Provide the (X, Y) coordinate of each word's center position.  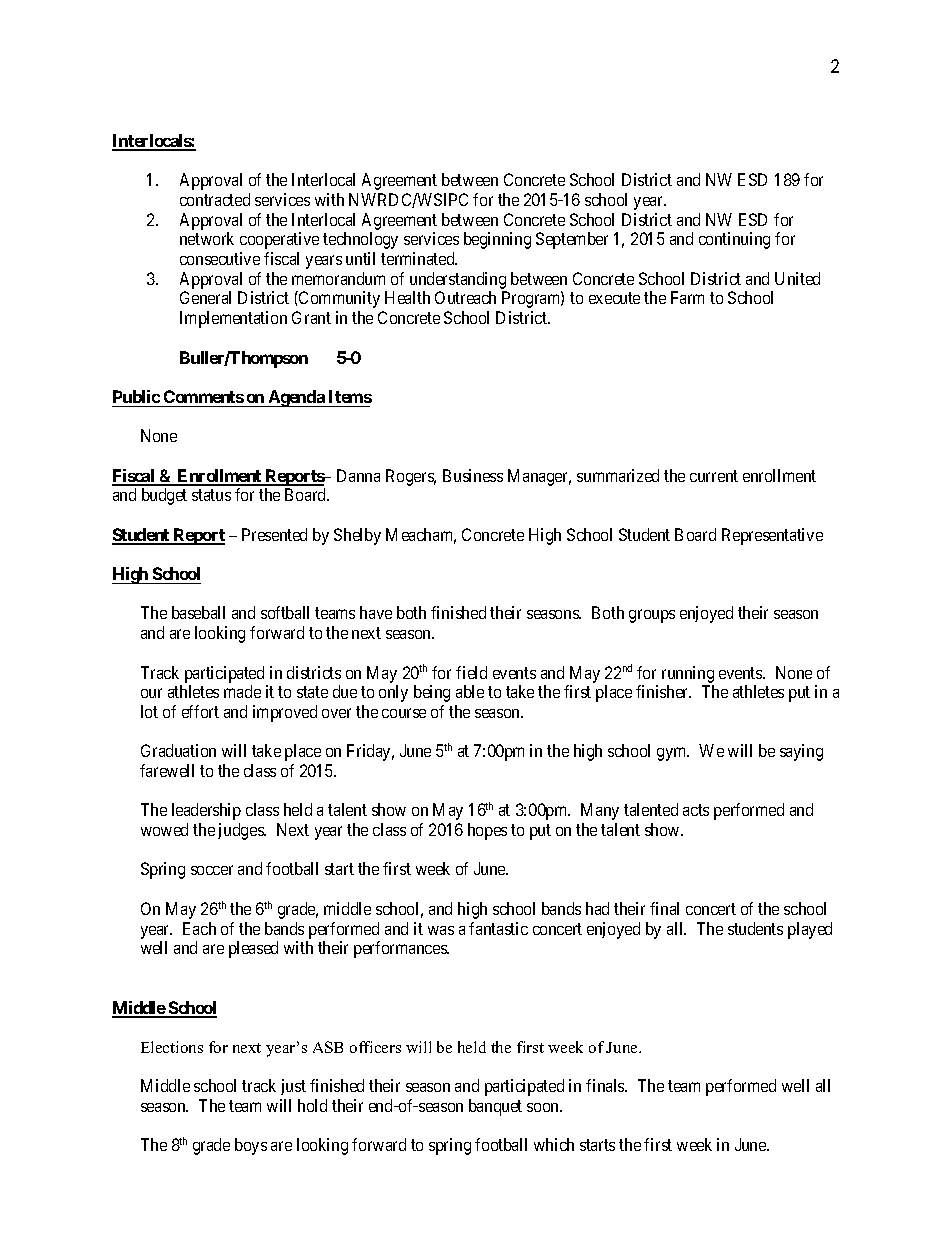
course (404, 713)
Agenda (296, 398)
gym (673, 754)
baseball (198, 612)
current (714, 476)
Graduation (178, 750)
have (376, 612)
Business (473, 475)
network (207, 238)
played (810, 930)
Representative (772, 536)
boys (251, 1146)
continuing (734, 240)
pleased (253, 949)
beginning (497, 240)
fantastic (498, 928)
